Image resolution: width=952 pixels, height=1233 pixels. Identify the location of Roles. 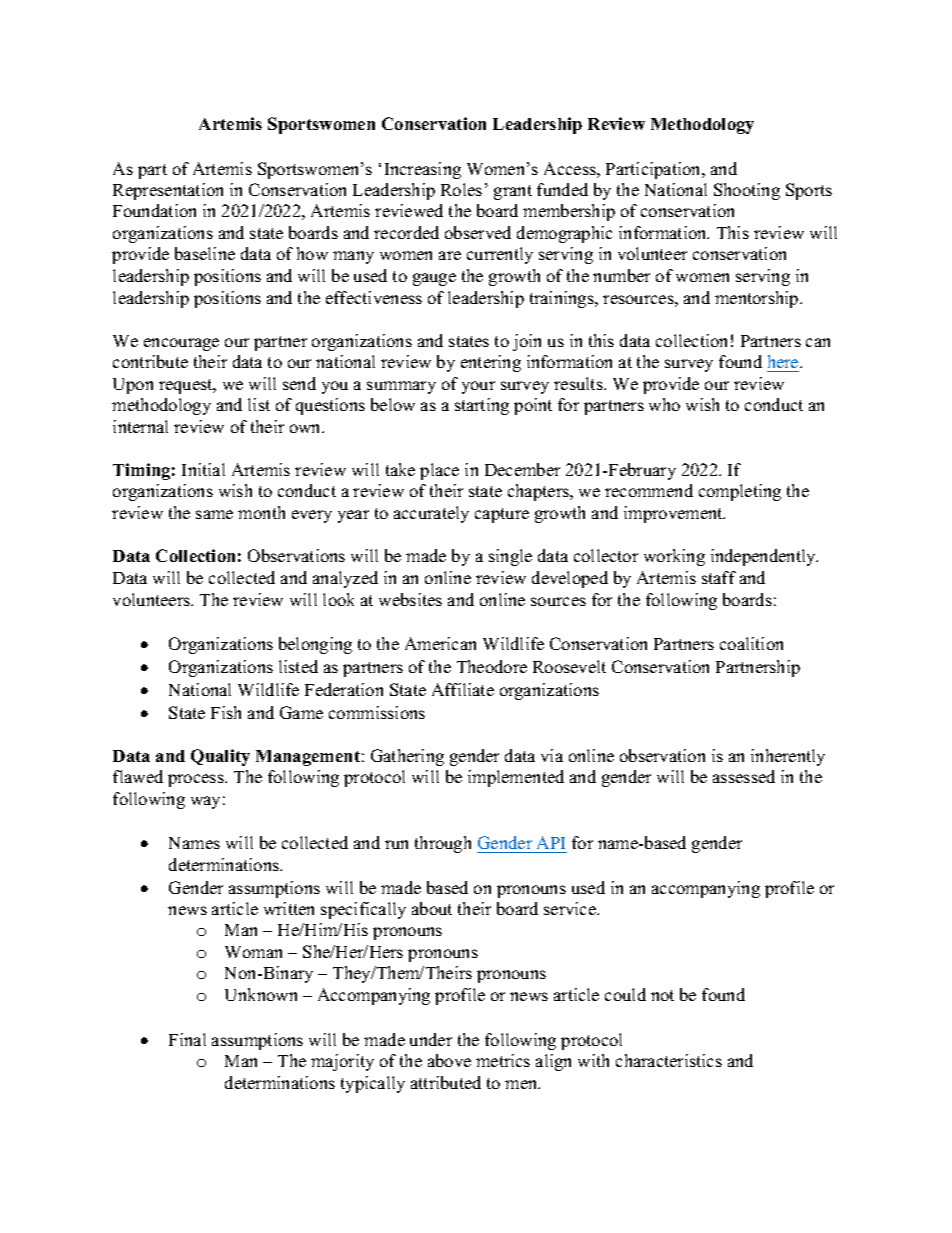
(461, 189).
